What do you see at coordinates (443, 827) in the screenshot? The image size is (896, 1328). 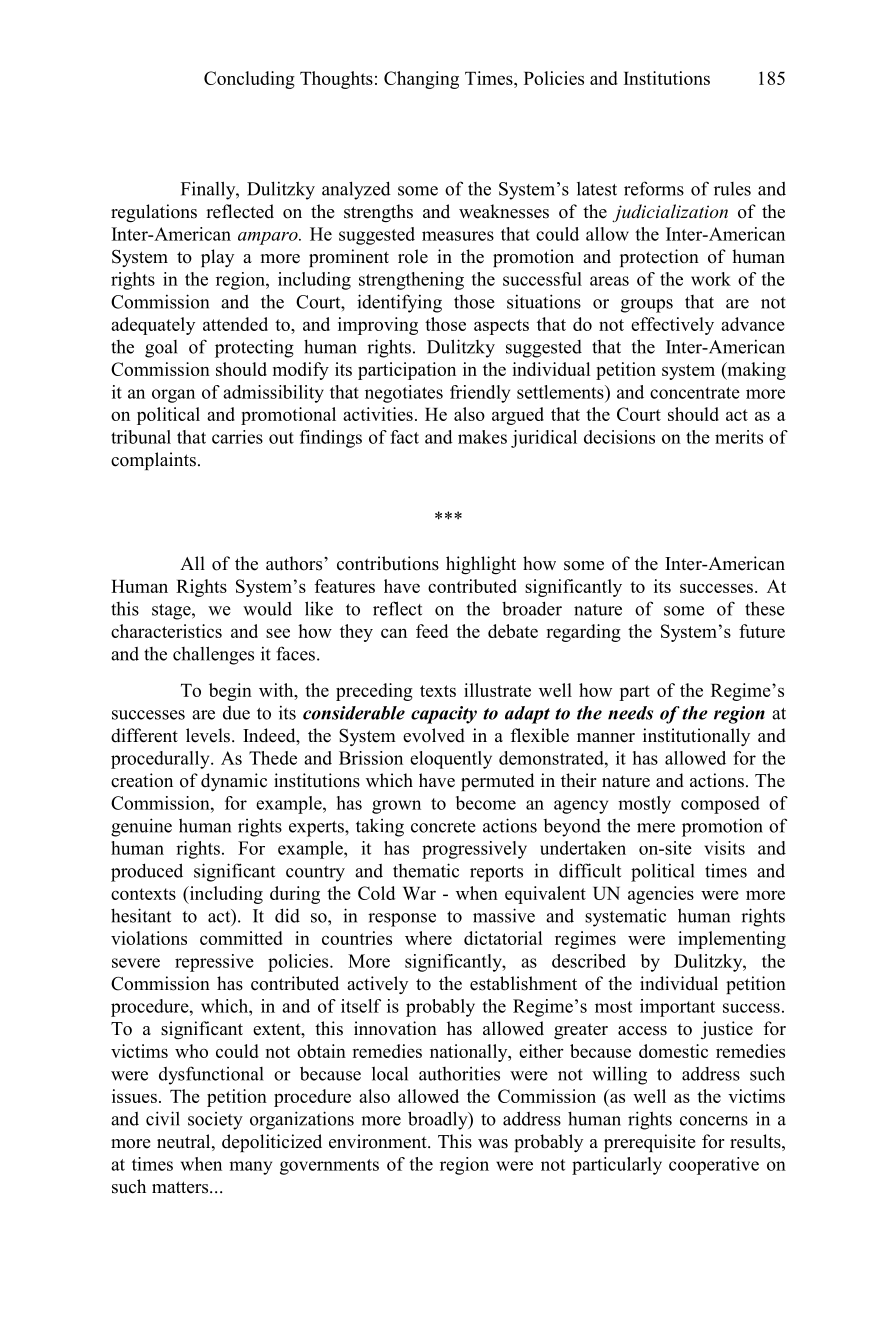 I see `concrete` at bounding box center [443, 827].
